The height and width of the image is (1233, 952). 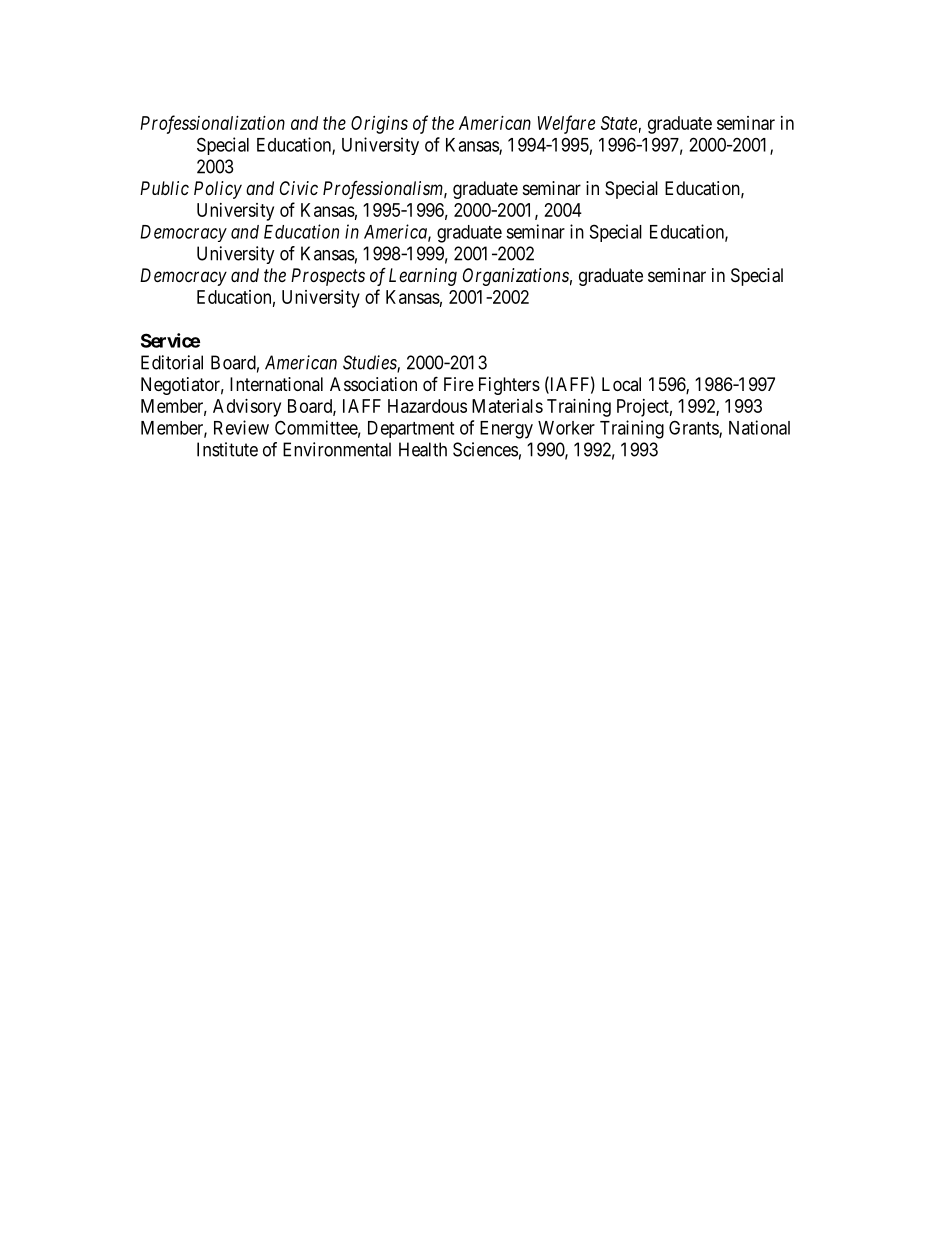 What do you see at coordinates (423, 449) in the image?
I see `Health` at bounding box center [423, 449].
